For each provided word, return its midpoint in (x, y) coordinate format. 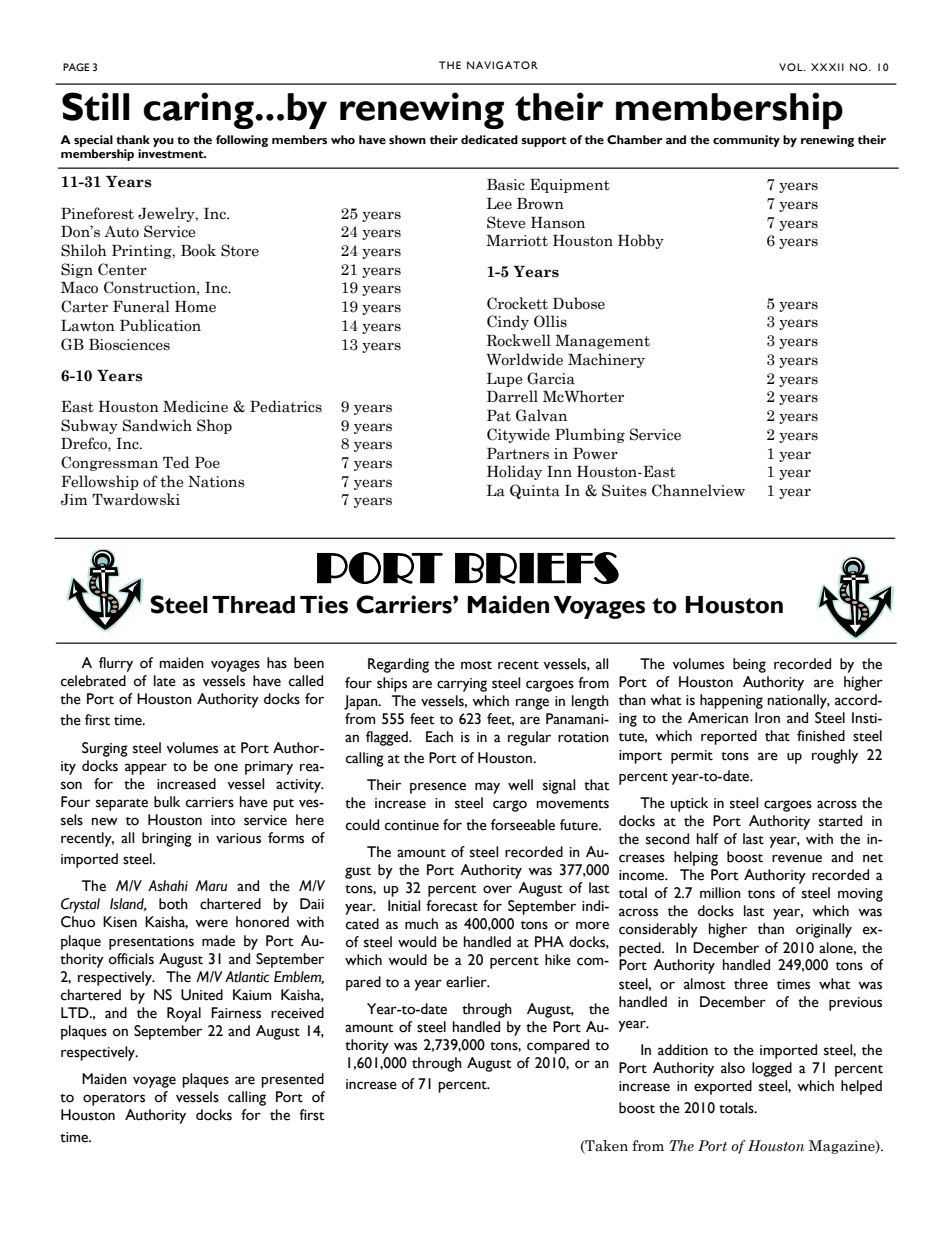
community (746, 141)
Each (439, 737)
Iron (767, 718)
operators (114, 1100)
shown (407, 140)
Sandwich (157, 425)
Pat (499, 416)
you (163, 142)
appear (146, 769)
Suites (624, 490)
